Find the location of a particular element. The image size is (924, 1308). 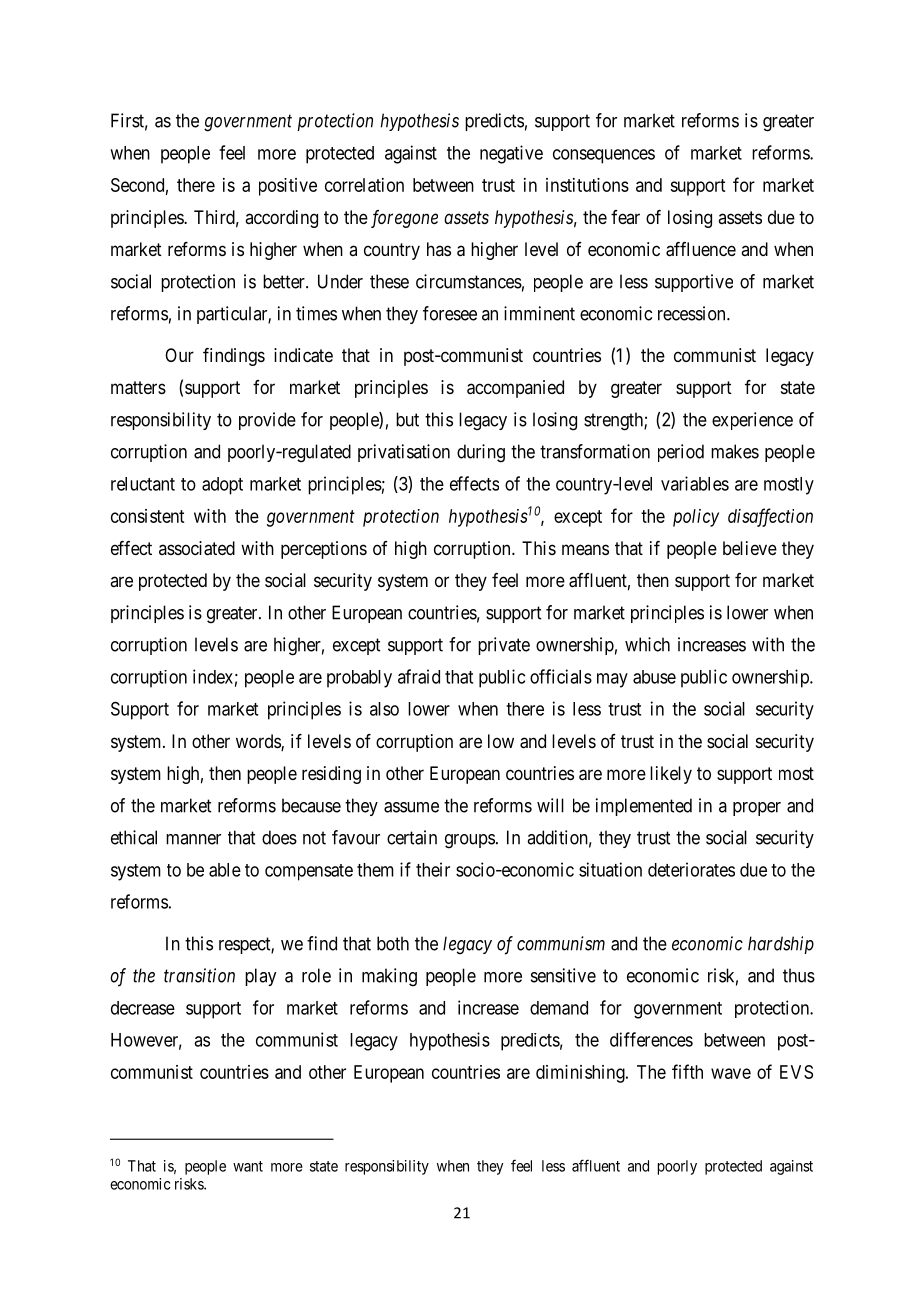

want is located at coordinates (248, 1166).
